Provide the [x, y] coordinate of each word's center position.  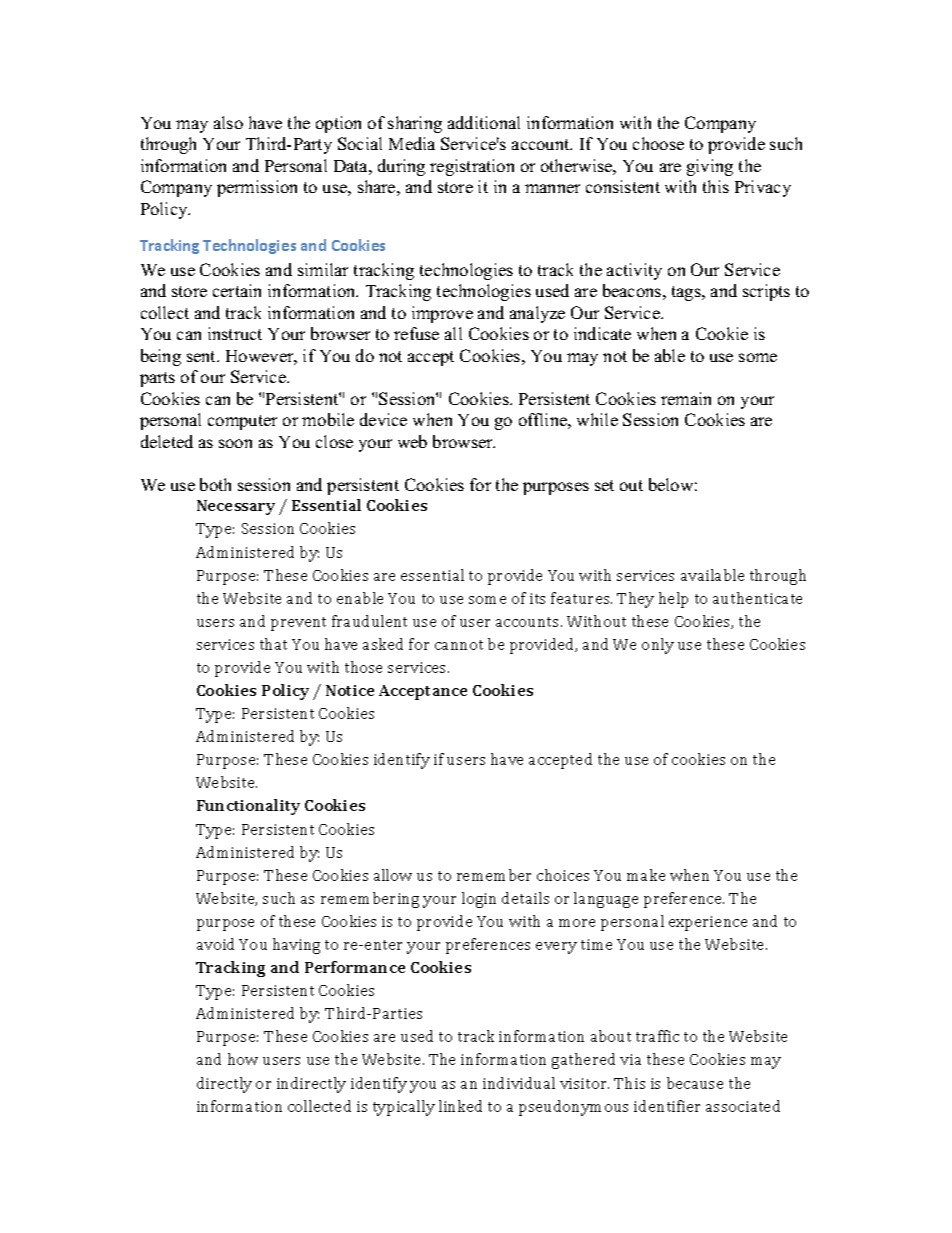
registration [472, 167]
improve [442, 314]
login [479, 900]
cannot [459, 645]
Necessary [236, 507]
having [296, 946]
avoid [215, 944]
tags [687, 293]
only [658, 646]
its [537, 598]
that [273, 644]
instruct [235, 333]
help [673, 600]
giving [710, 167]
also [228, 122]
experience [708, 923]
